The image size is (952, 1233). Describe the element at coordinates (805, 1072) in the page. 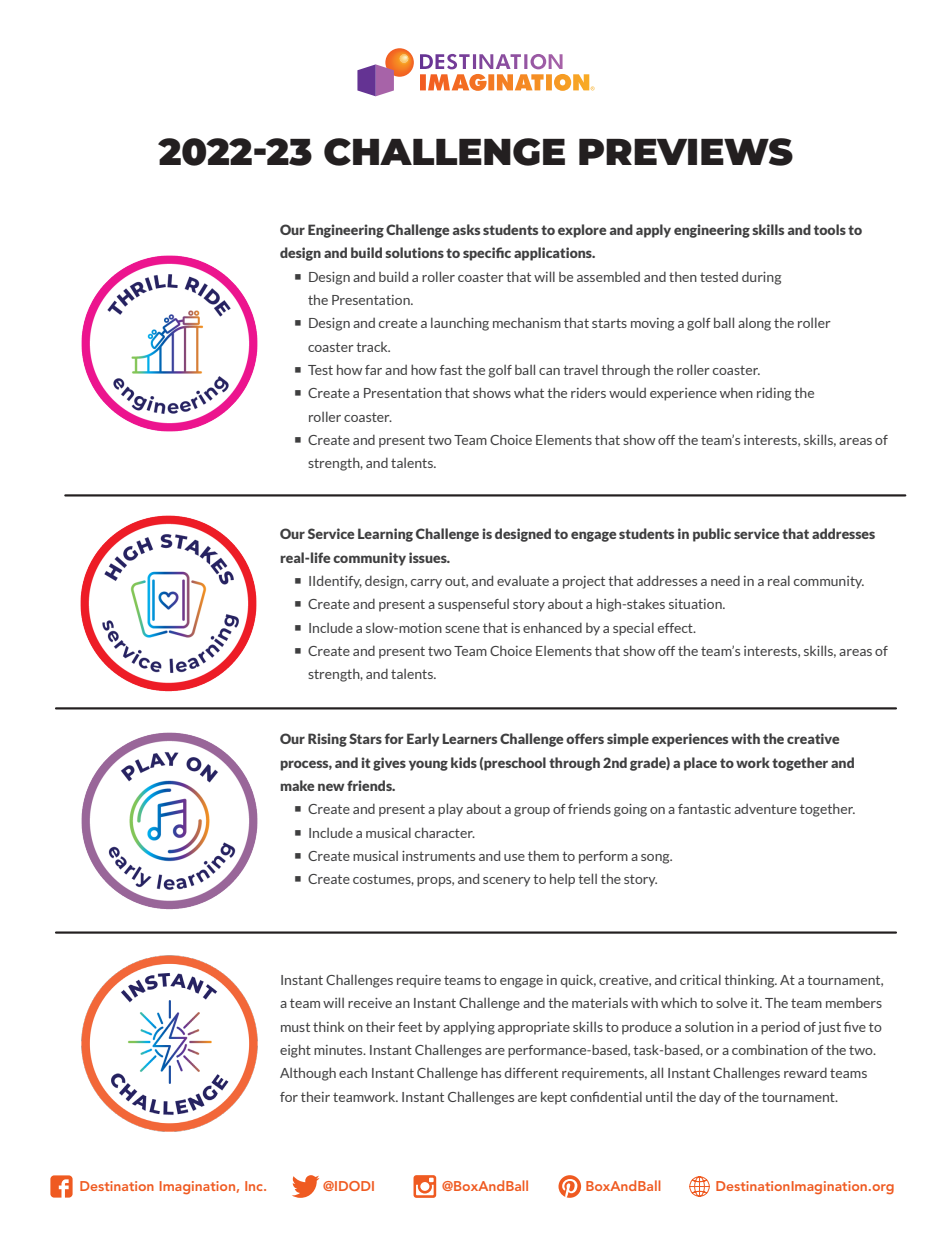

I see `reward` at that location.
